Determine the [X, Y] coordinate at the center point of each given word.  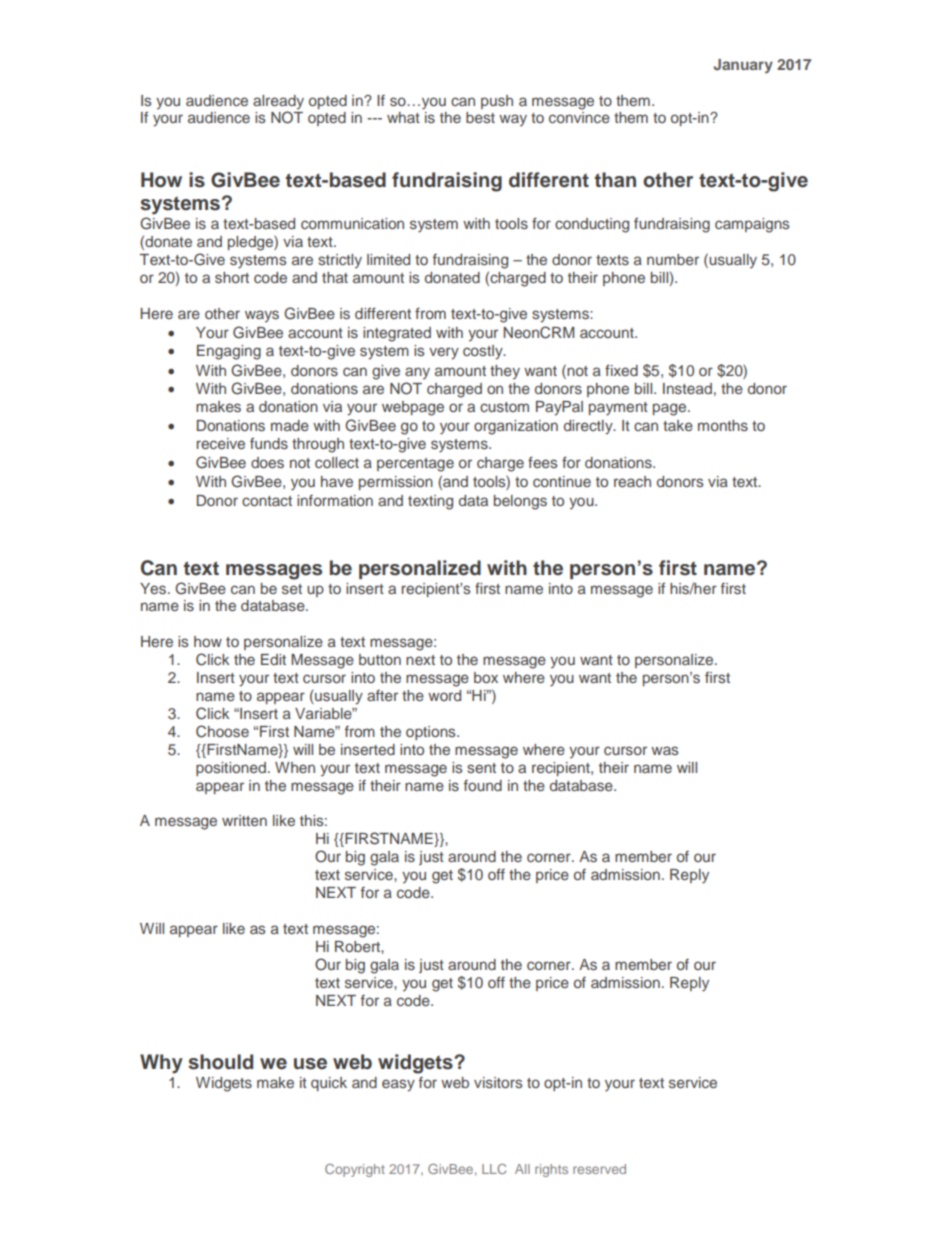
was [664, 750]
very [444, 353]
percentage [415, 465]
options [432, 733]
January [743, 66]
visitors [498, 1082]
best [480, 117]
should [220, 1062]
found [483, 785]
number [673, 259]
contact [267, 501]
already [278, 102]
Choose [222, 731]
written [244, 820]
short [232, 277]
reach [632, 481]
